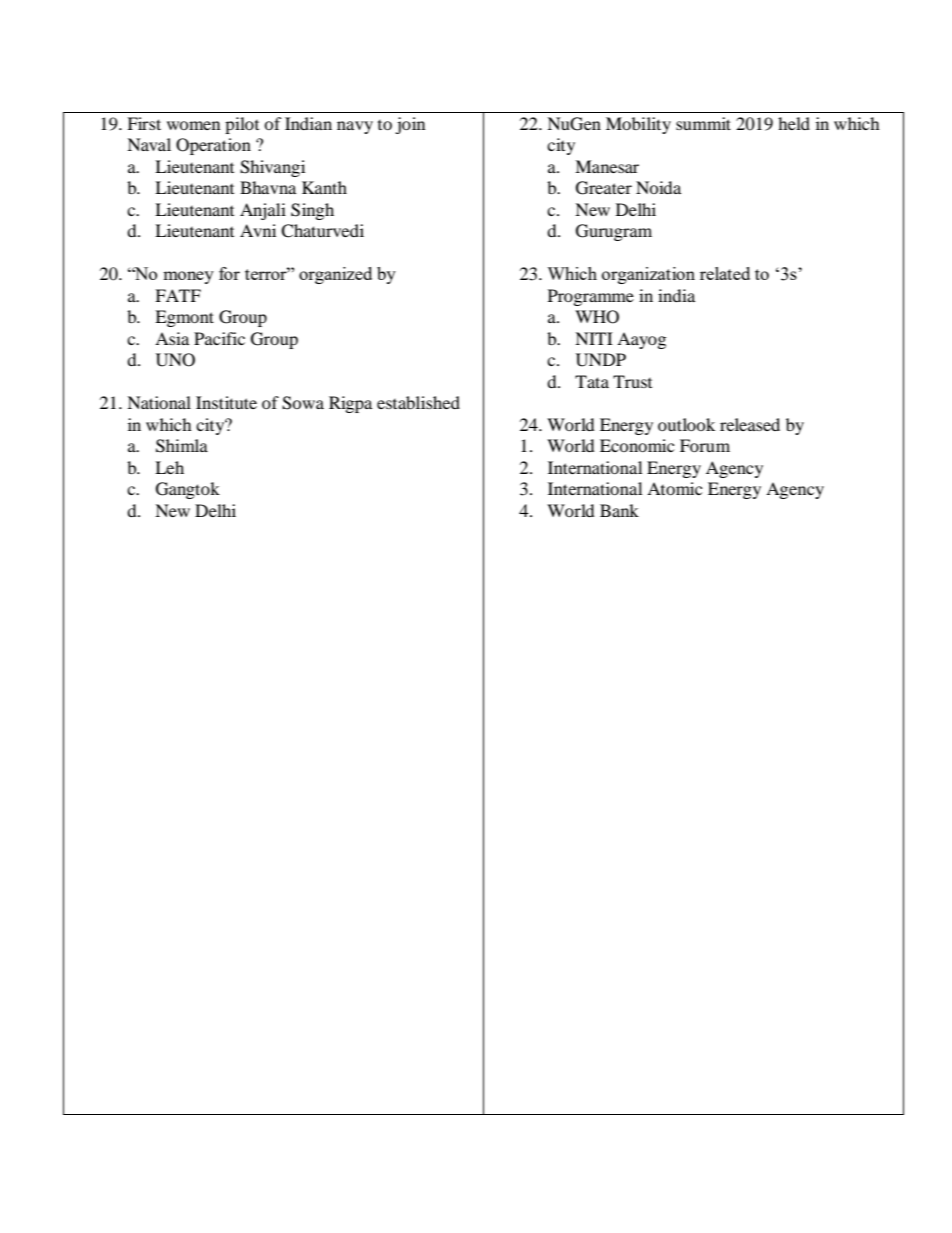 The image size is (952, 1233). Describe the element at coordinates (169, 467) in the document. I see `Leh` at that location.
